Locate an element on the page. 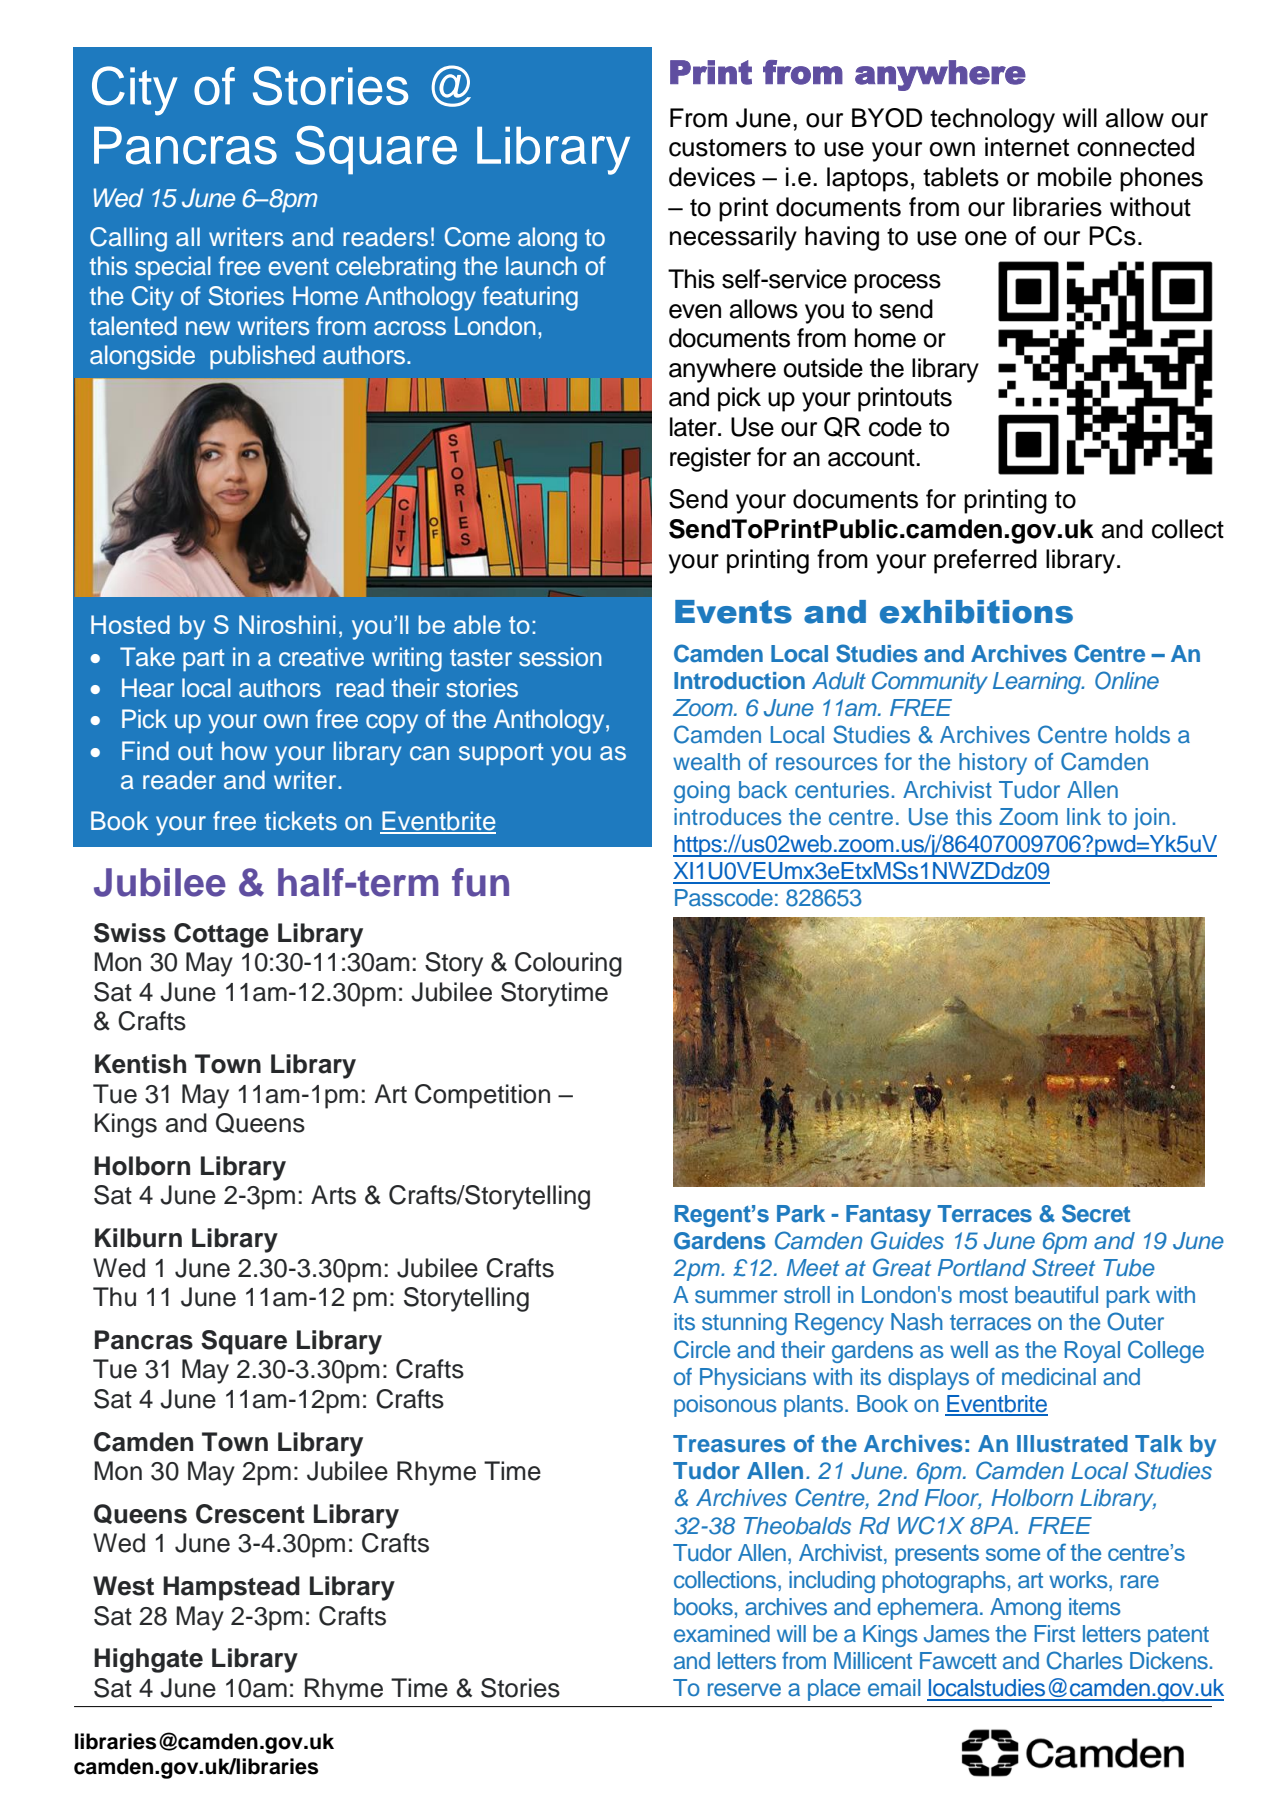 This document has width=1278, height=1808. mobile is located at coordinates (1075, 177).
